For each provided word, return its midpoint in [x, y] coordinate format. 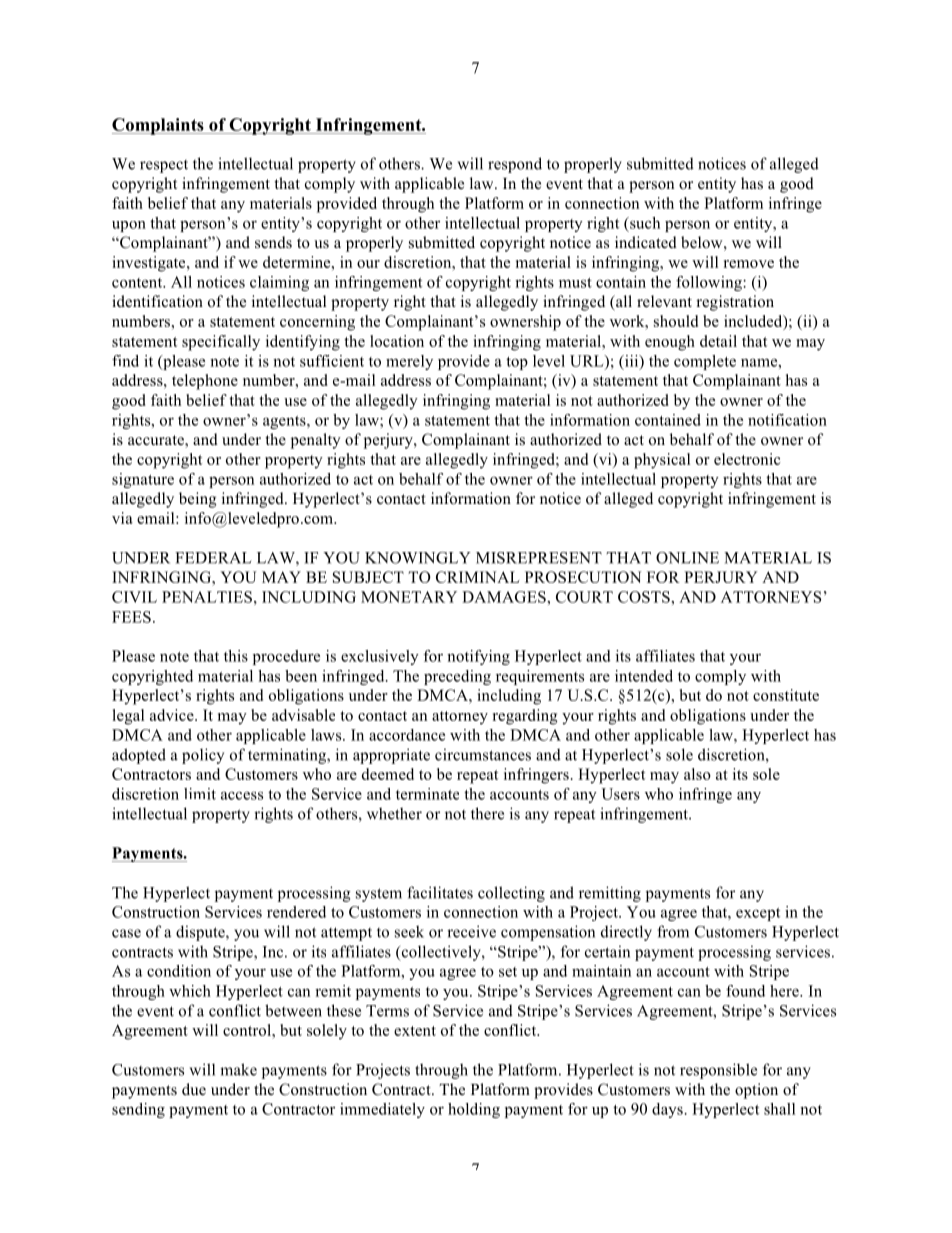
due [194, 1089]
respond [515, 165]
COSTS [645, 597]
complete [705, 362]
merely [409, 362]
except [758, 914]
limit [200, 794]
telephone [205, 382]
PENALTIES [207, 597]
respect [164, 166]
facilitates [440, 892]
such [644, 223]
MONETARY [409, 597]
